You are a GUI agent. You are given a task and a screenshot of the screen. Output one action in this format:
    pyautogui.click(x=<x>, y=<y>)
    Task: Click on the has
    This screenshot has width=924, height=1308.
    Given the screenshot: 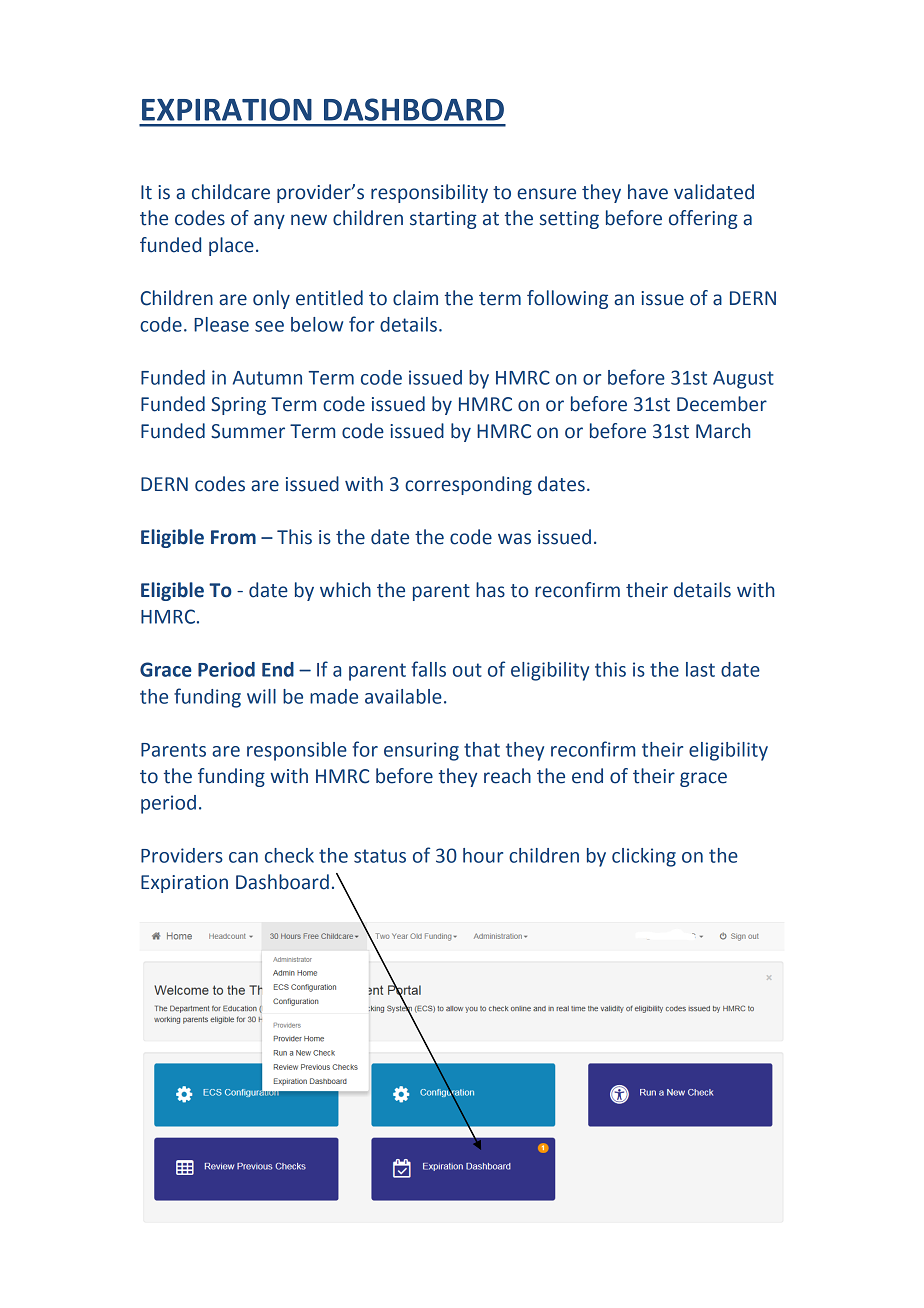 What is the action you would take?
    pyautogui.click(x=490, y=590)
